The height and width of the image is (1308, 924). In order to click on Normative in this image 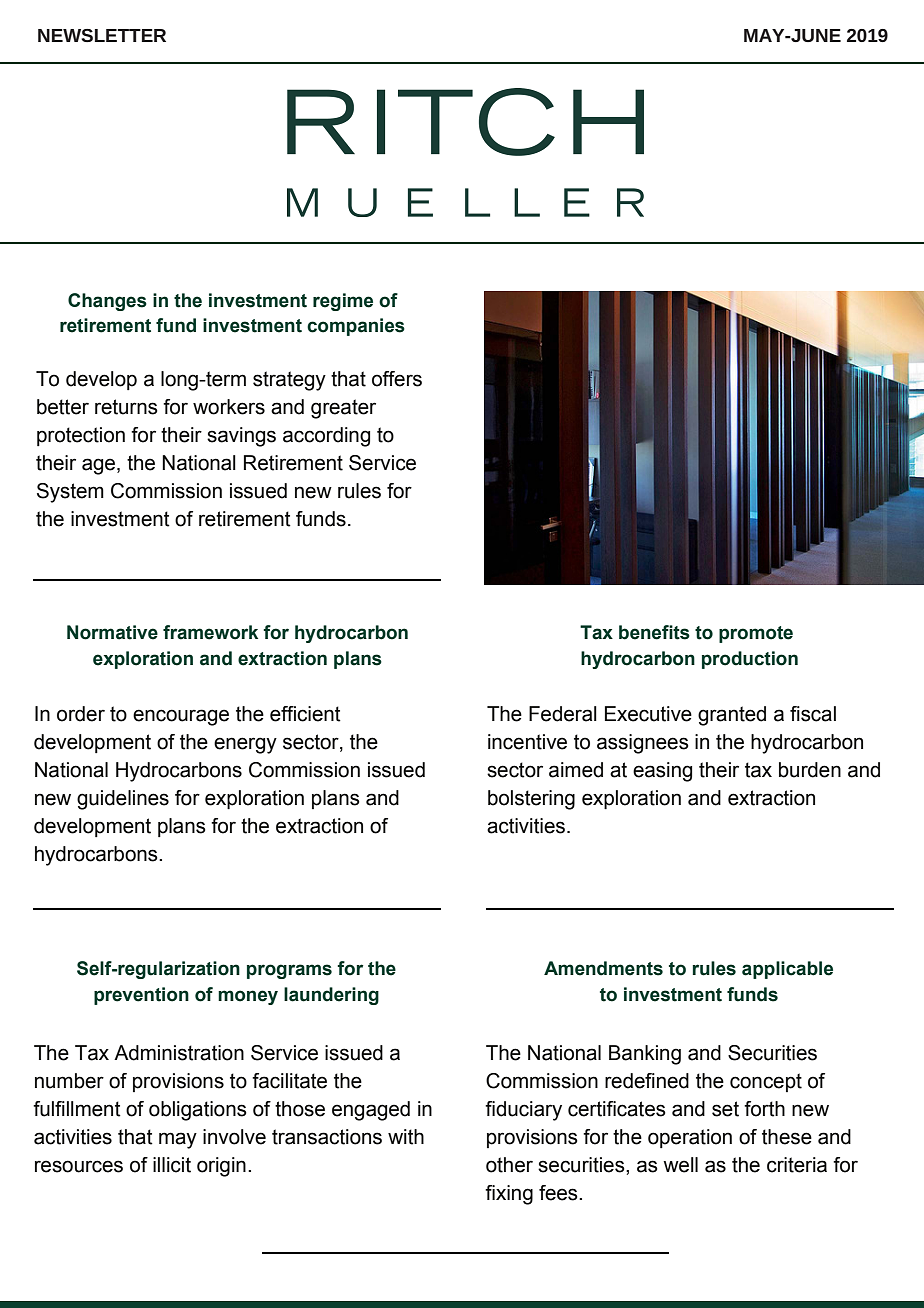, I will do `click(112, 632)`.
